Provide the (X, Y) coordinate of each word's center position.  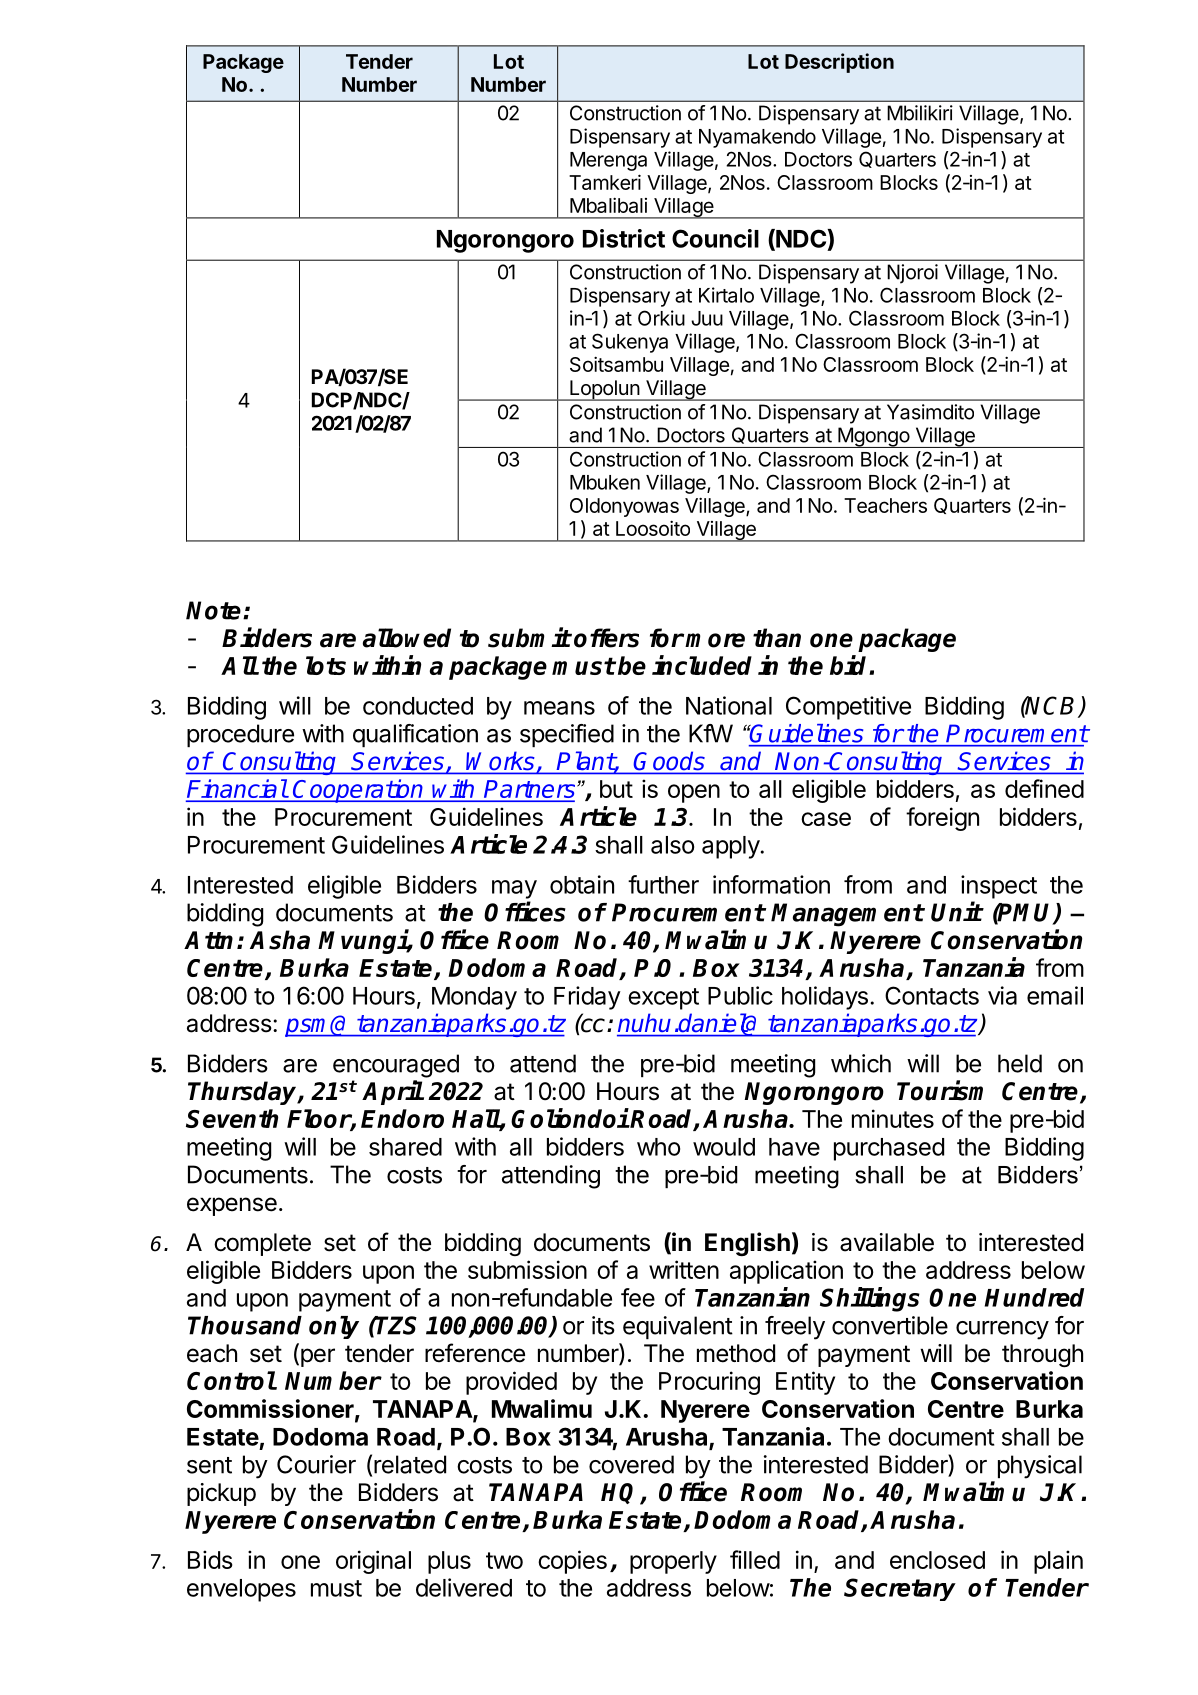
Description (839, 63)
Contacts (932, 995)
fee (638, 1297)
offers (606, 638)
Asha (280, 940)
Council (715, 238)
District (624, 238)
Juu (707, 318)
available (887, 1242)
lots (326, 665)
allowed (407, 638)
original (373, 1562)
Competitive (848, 708)
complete (262, 1244)
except (663, 999)
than (777, 638)
